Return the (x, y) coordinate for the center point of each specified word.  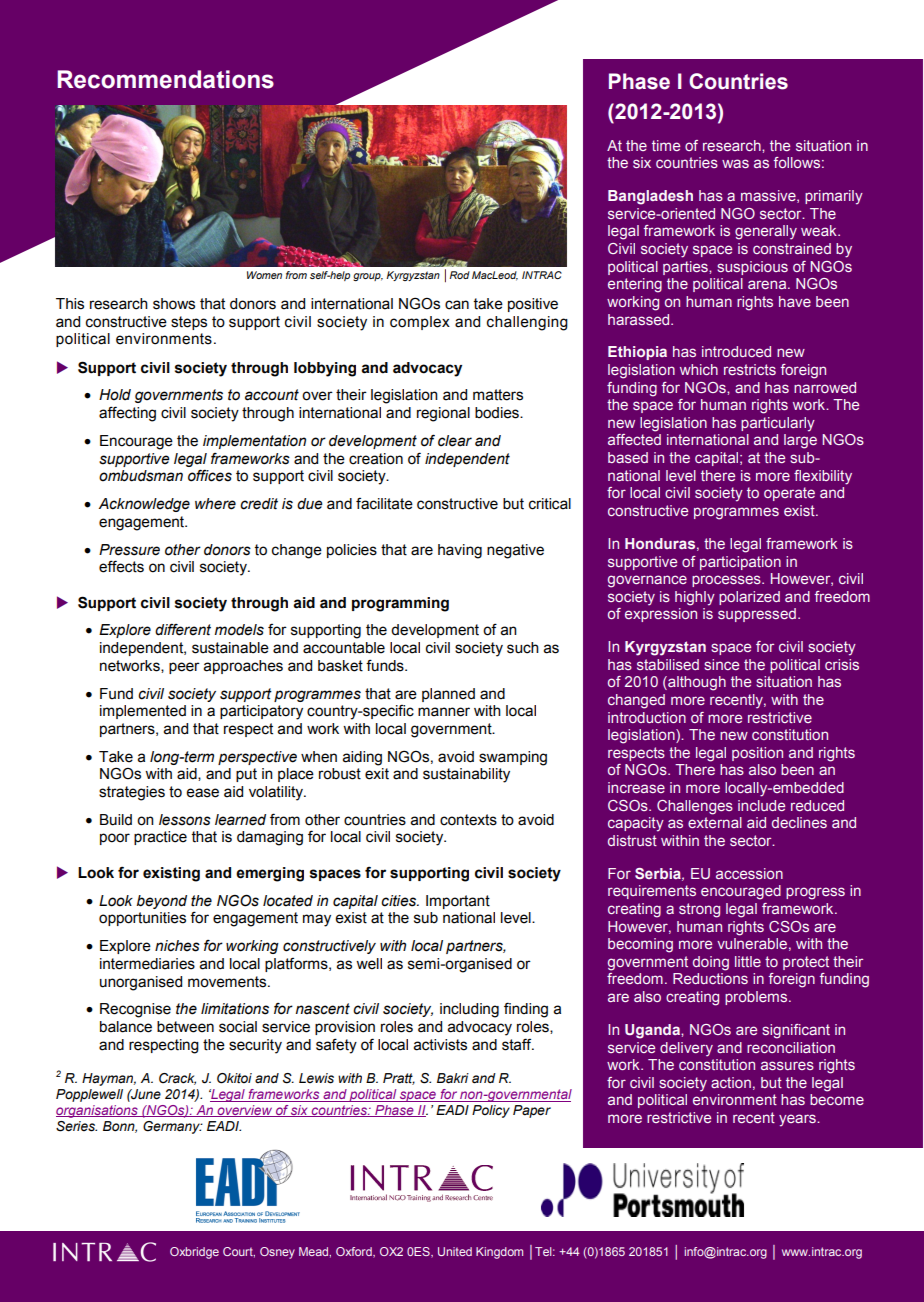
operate (789, 494)
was (735, 163)
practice (160, 838)
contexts (468, 820)
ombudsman (141, 476)
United (455, 1251)
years (798, 1120)
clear (455, 441)
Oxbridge (194, 1253)
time (666, 145)
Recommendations (165, 79)
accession (749, 873)
